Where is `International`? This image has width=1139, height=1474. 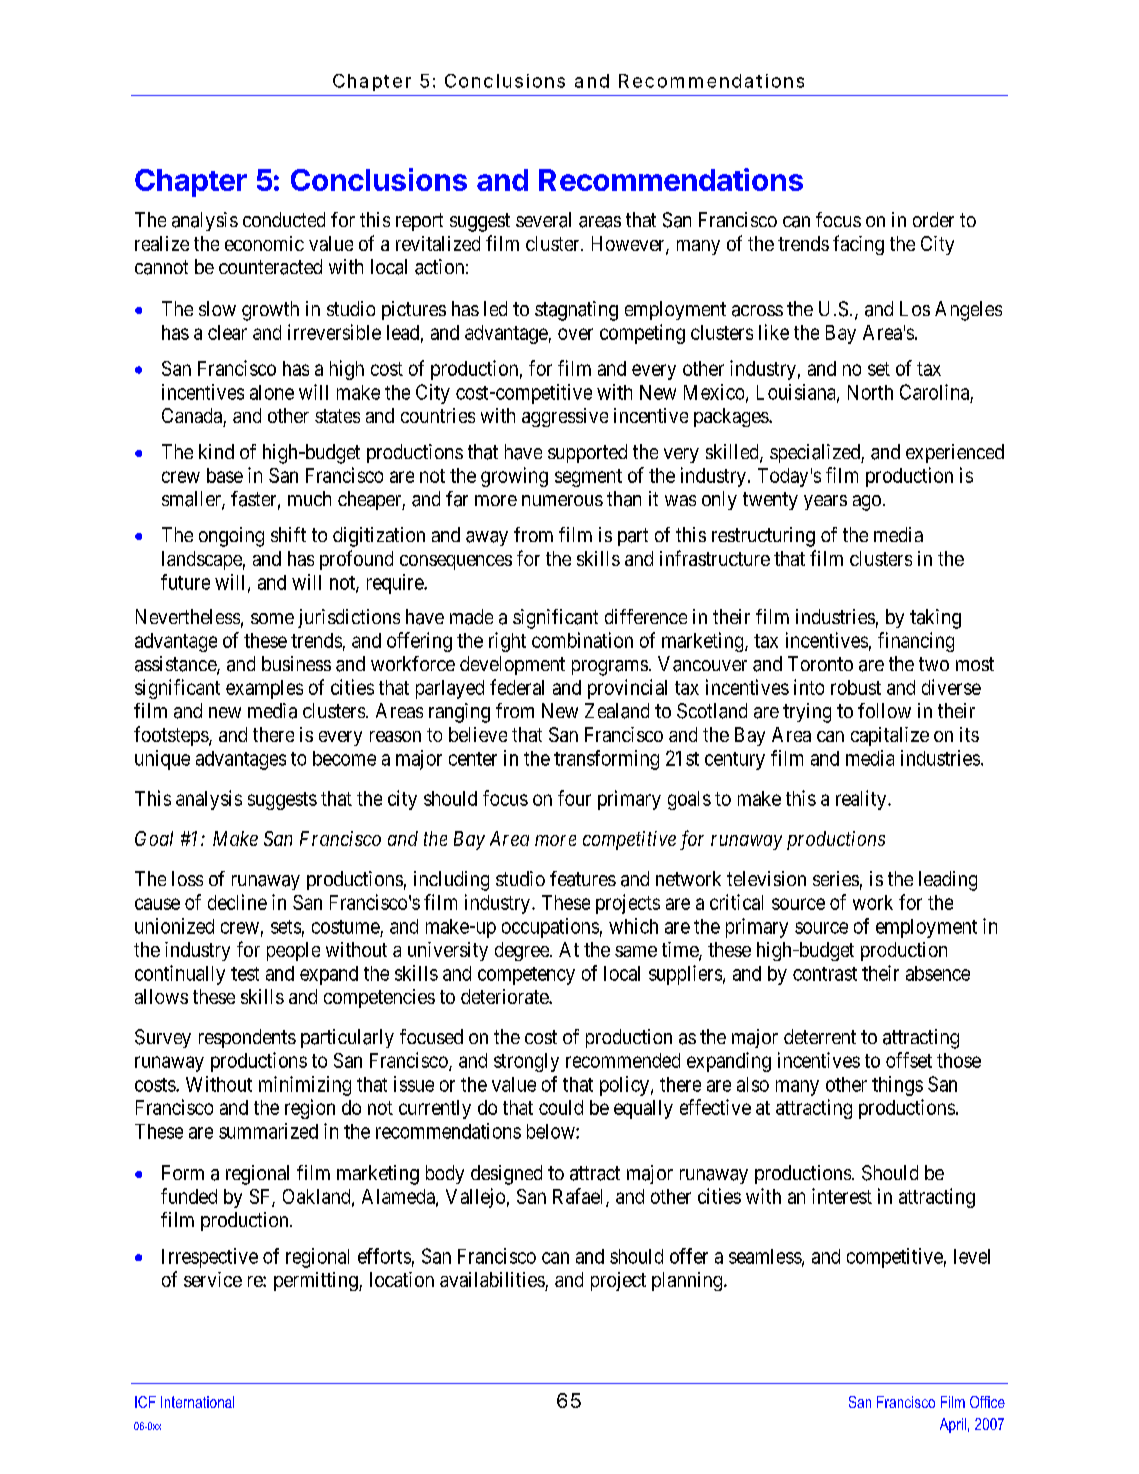 International is located at coordinates (197, 1402).
